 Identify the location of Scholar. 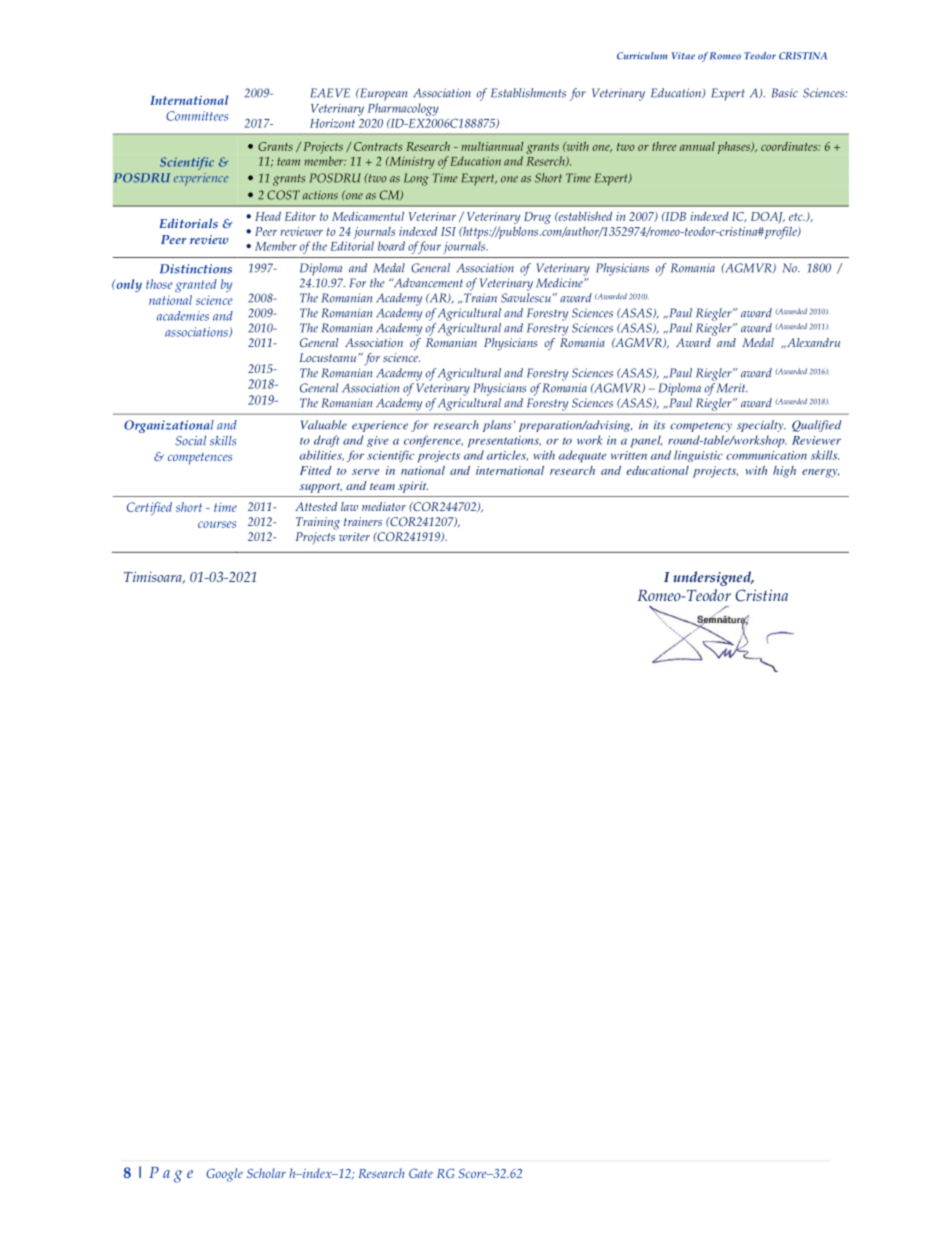
(266, 1173).
